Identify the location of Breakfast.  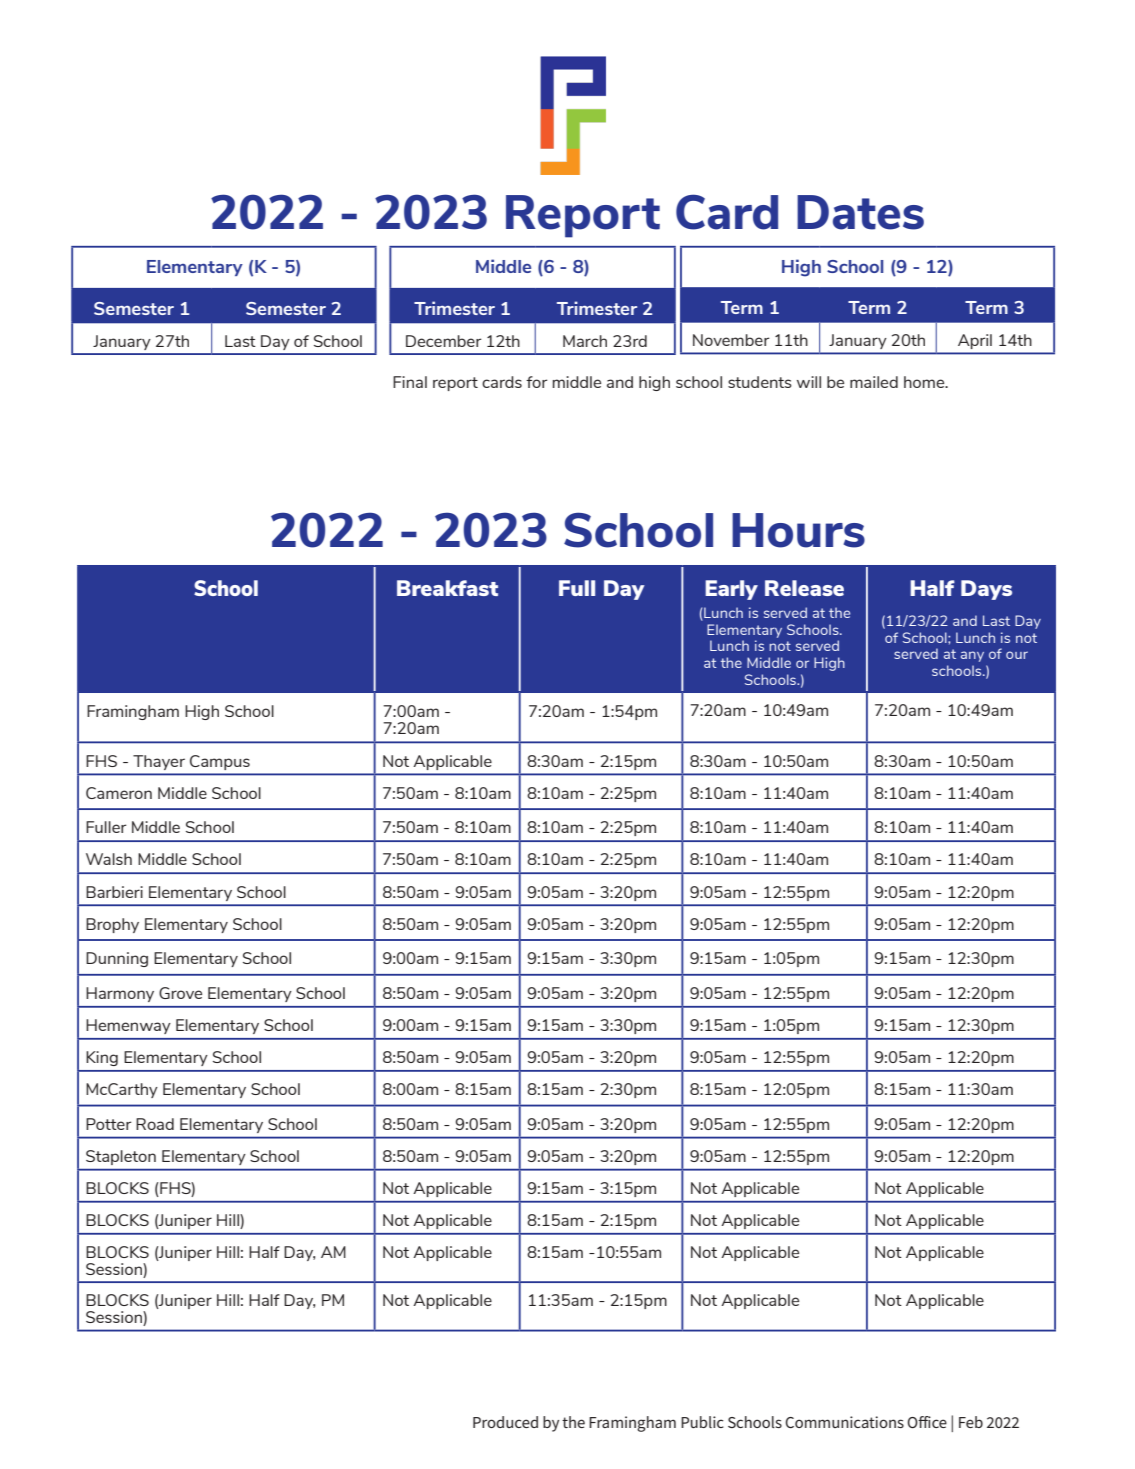
(447, 588).
